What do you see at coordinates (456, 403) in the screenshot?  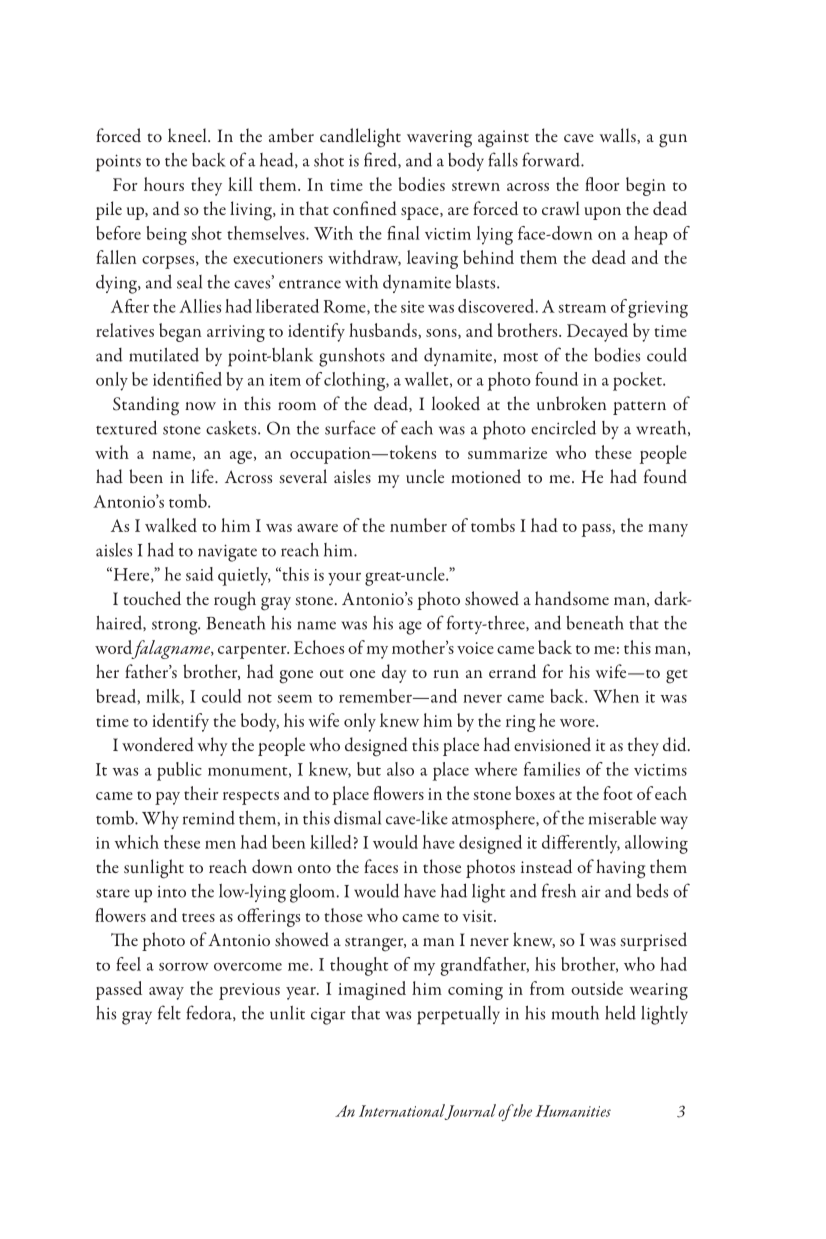 I see `looked` at bounding box center [456, 403].
